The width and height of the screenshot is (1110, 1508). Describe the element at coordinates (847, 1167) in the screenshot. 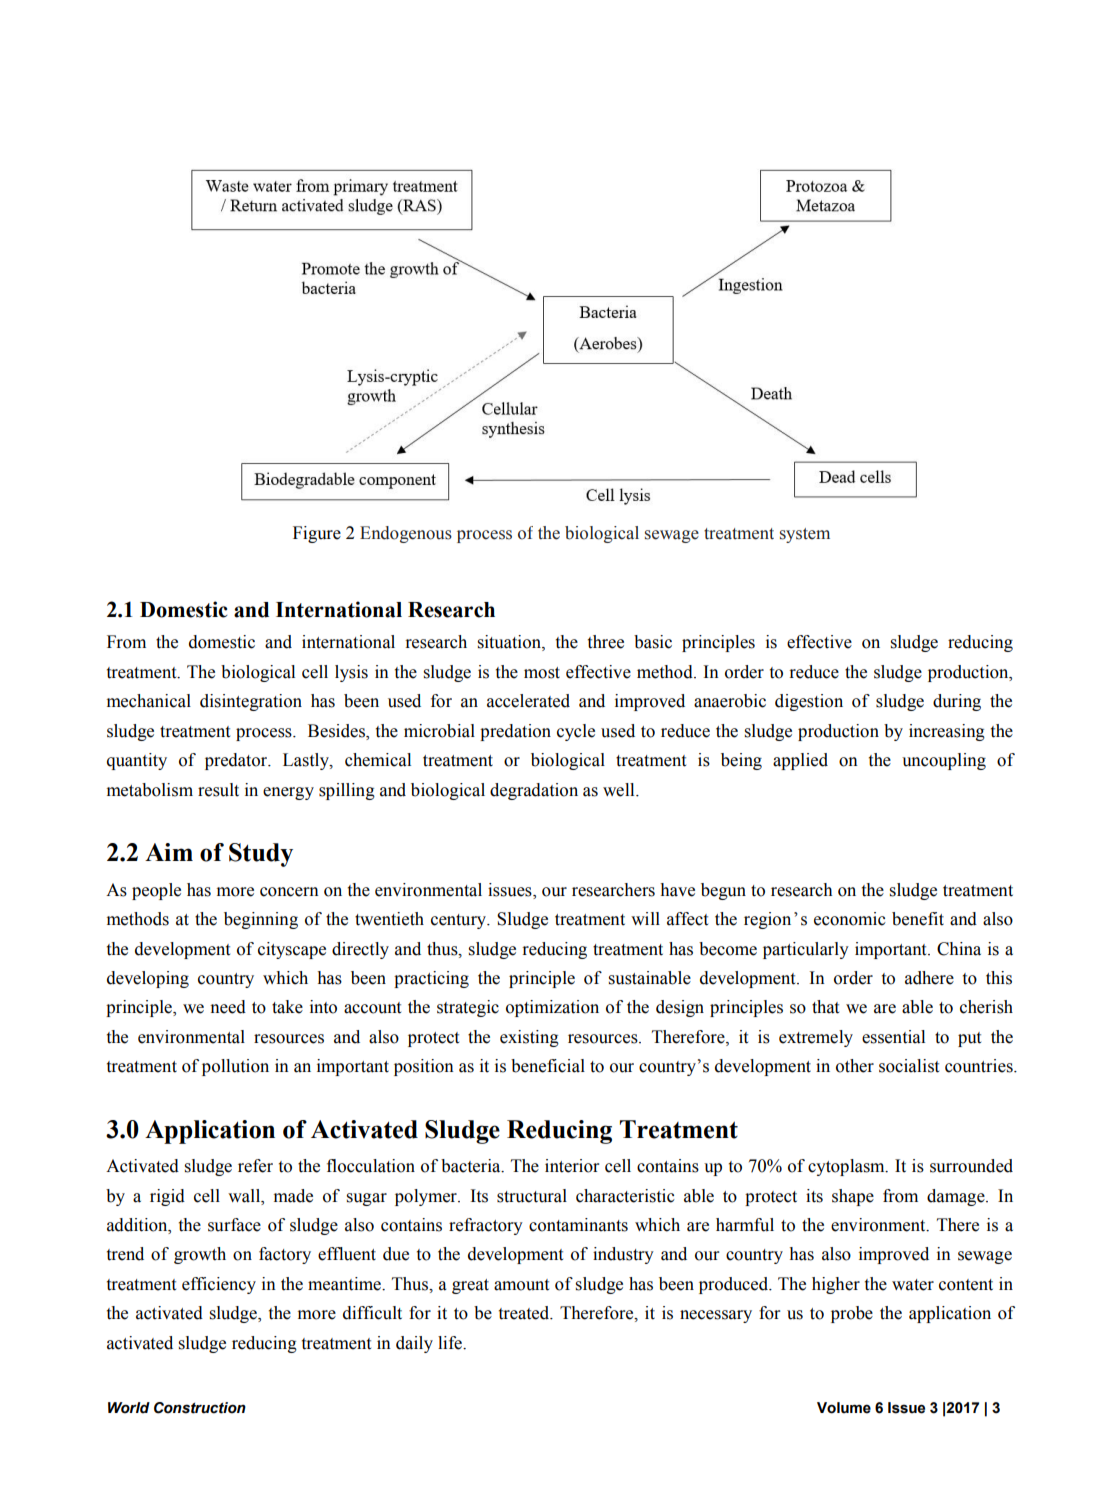

I see `cytoplasm` at that location.
